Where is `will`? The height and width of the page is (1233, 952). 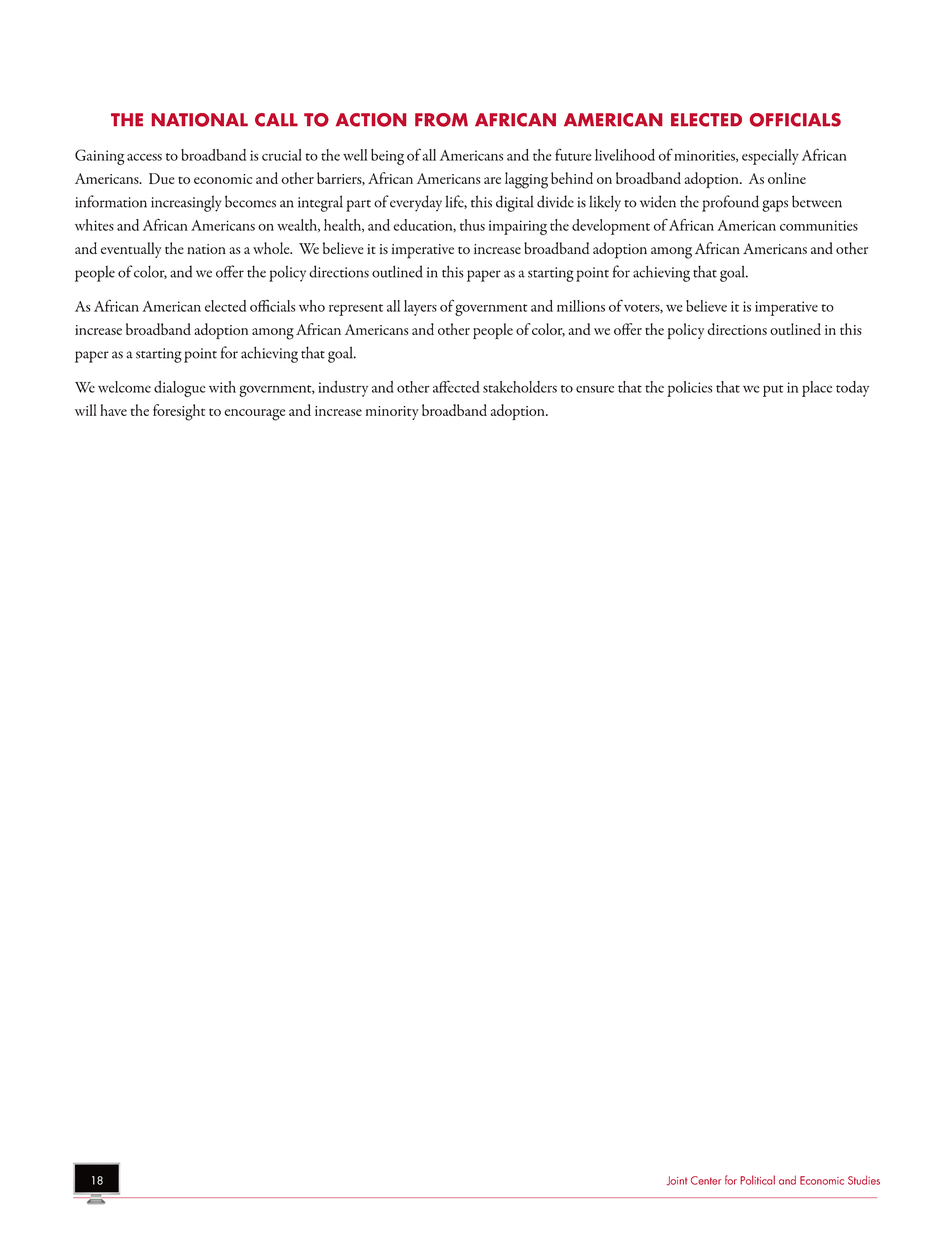
will is located at coordinates (86, 410).
